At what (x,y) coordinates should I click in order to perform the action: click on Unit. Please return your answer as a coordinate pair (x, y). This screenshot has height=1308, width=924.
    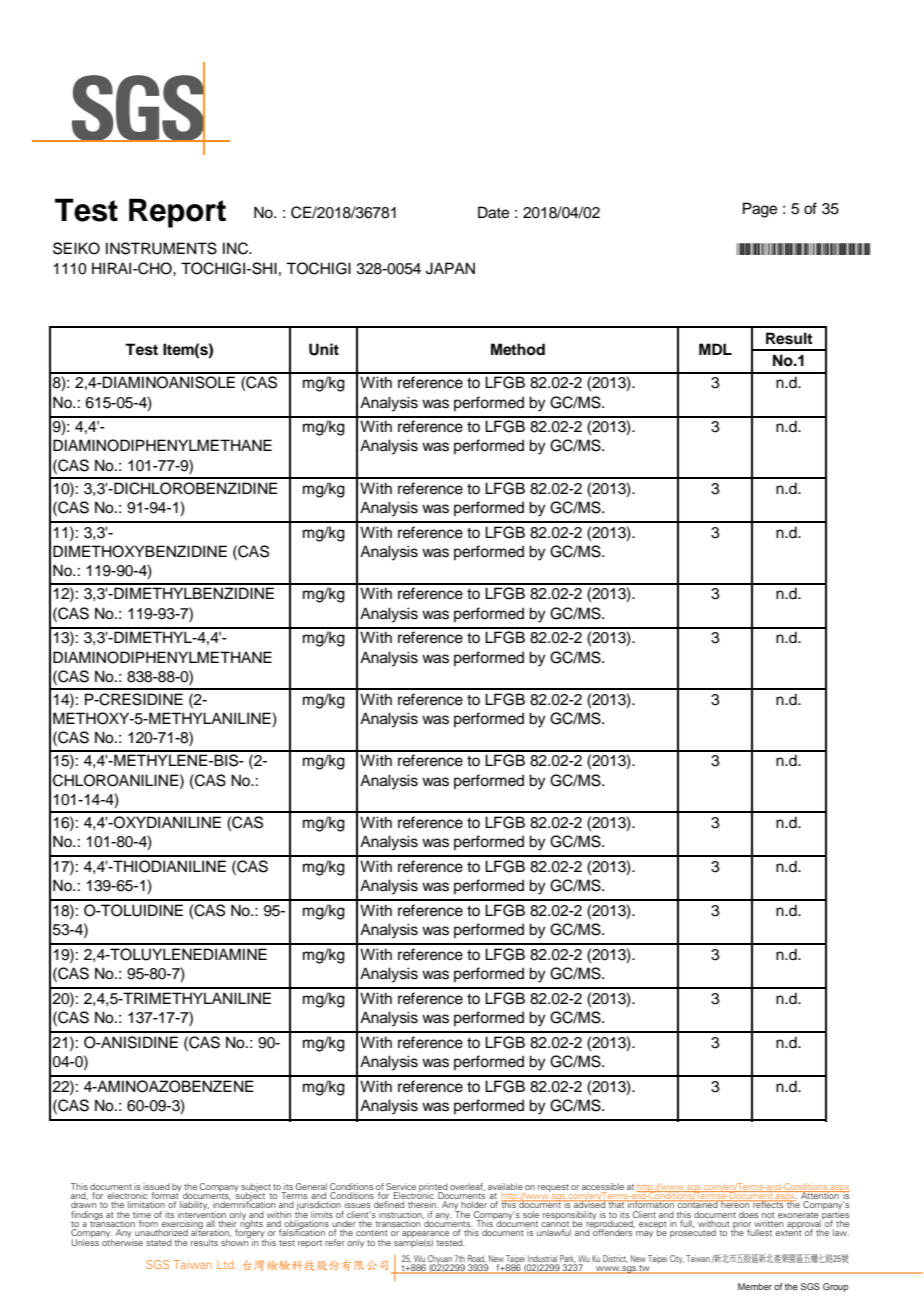
    Looking at the image, I should click on (324, 349).
